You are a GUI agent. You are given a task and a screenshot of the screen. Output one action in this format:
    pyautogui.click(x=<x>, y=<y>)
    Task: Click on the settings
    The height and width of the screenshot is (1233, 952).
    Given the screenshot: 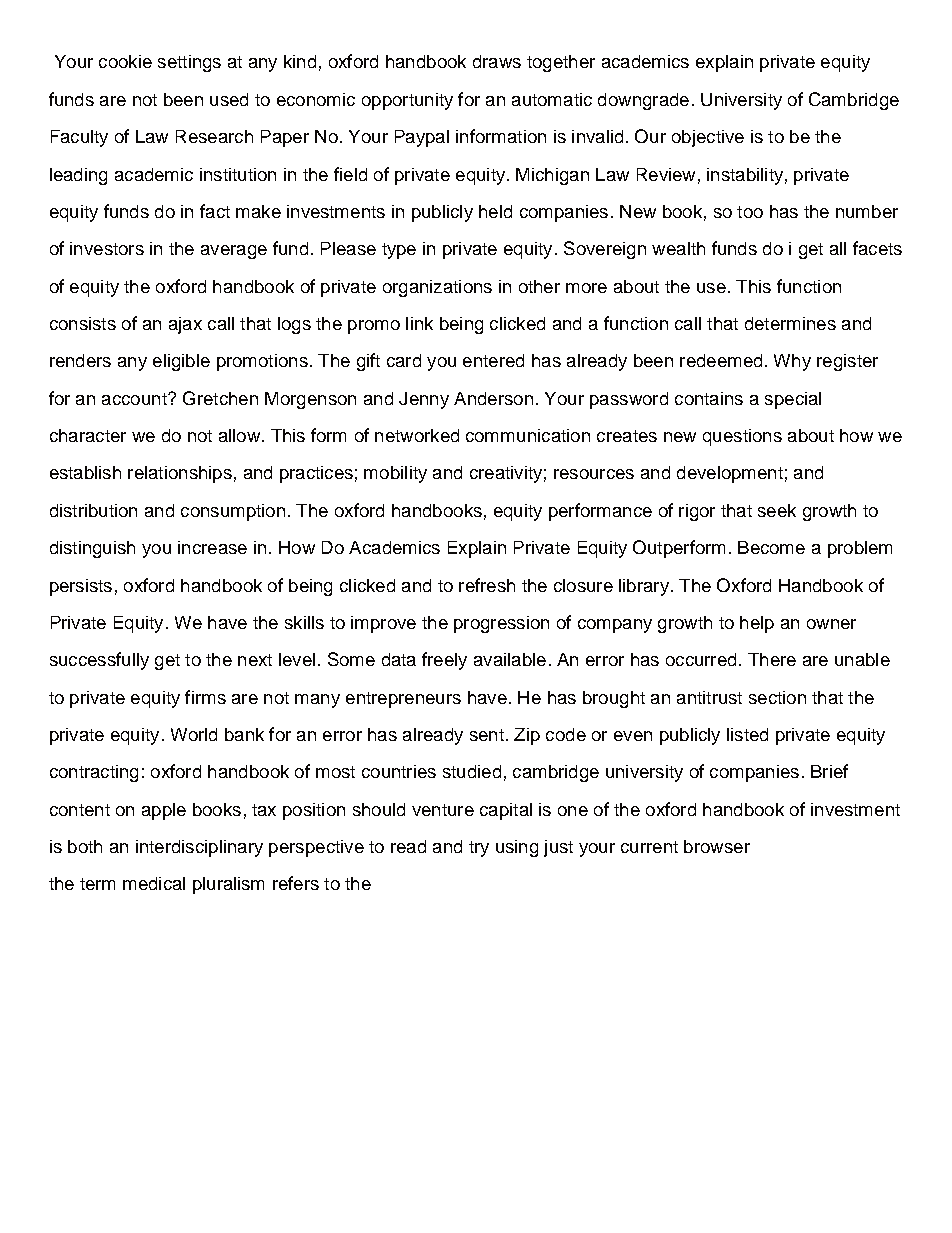 What is the action you would take?
    pyautogui.click(x=189, y=63)
